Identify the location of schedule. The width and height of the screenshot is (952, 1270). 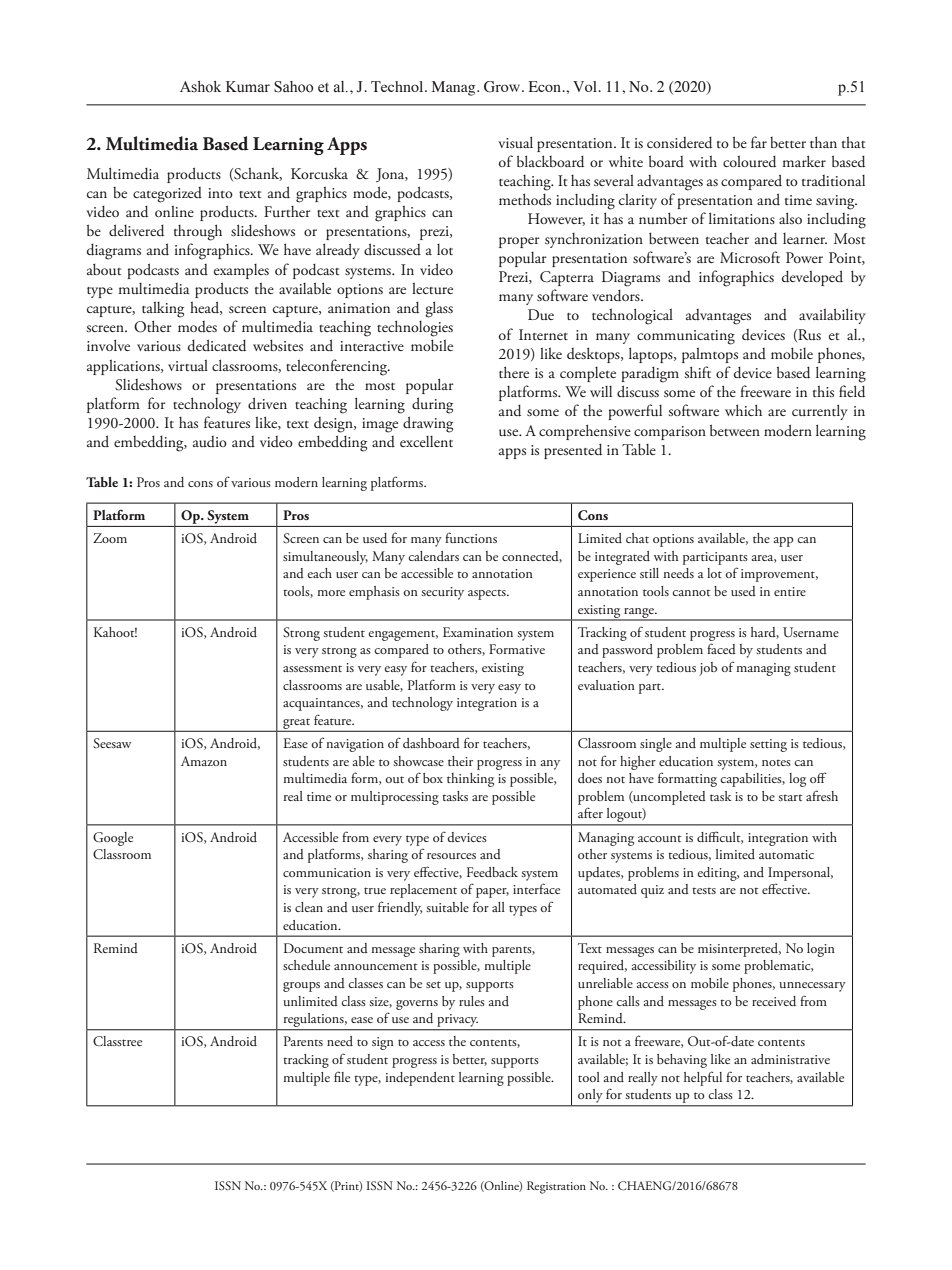
(306, 965).
